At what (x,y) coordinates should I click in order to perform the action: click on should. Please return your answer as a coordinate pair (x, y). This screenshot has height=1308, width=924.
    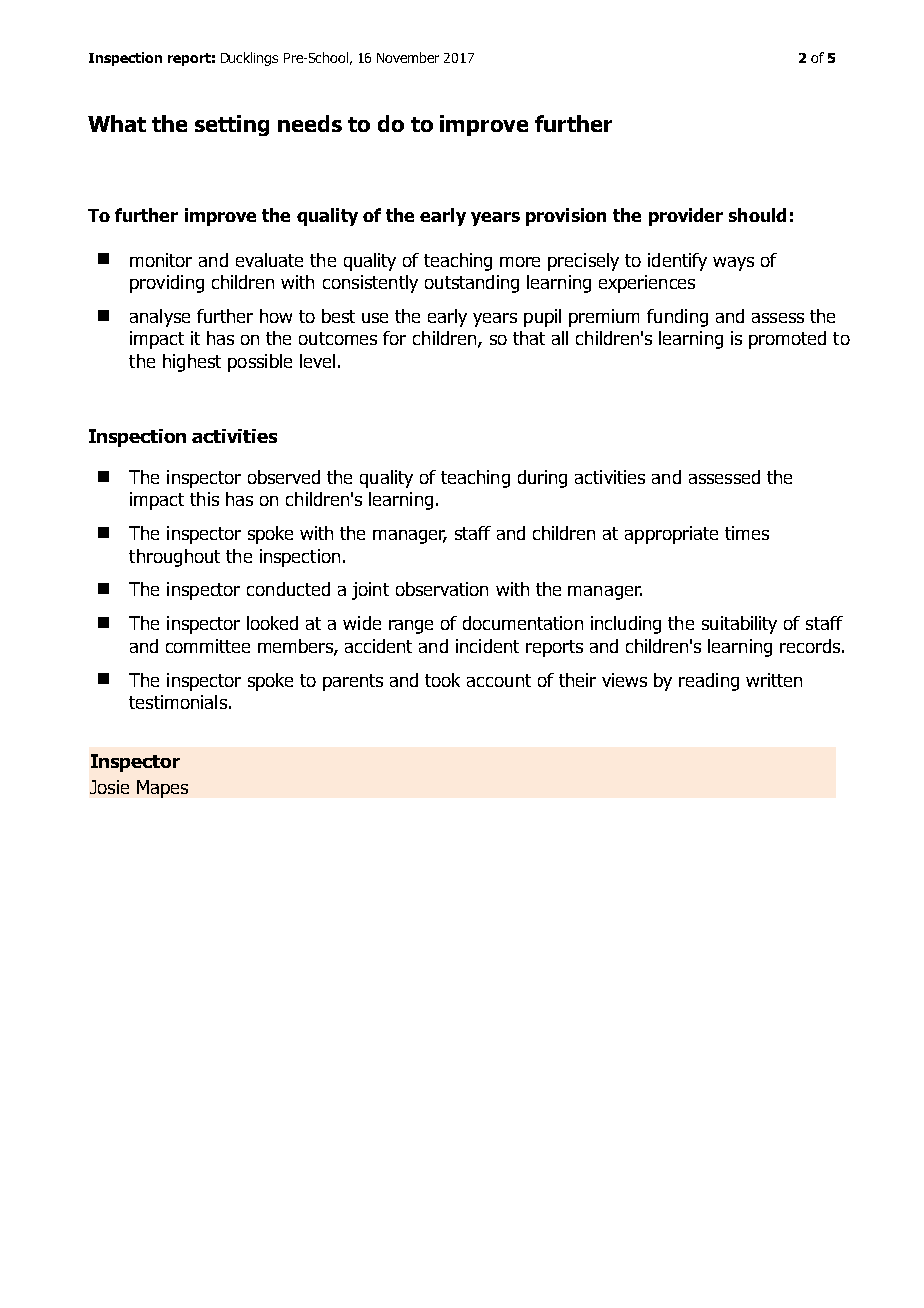
    Looking at the image, I should click on (757, 215).
